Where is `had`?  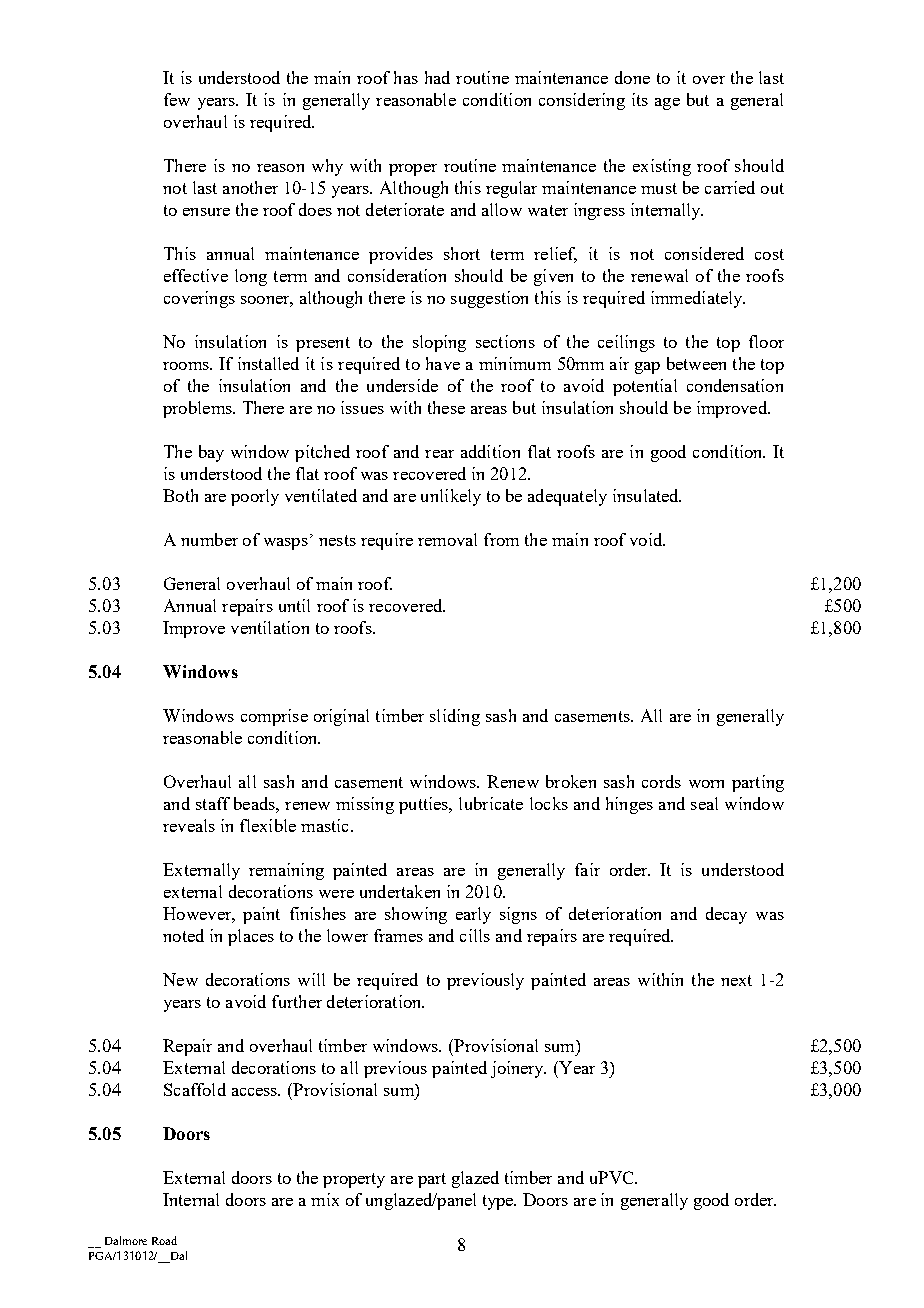
had is located at coordinates (437, 77).
